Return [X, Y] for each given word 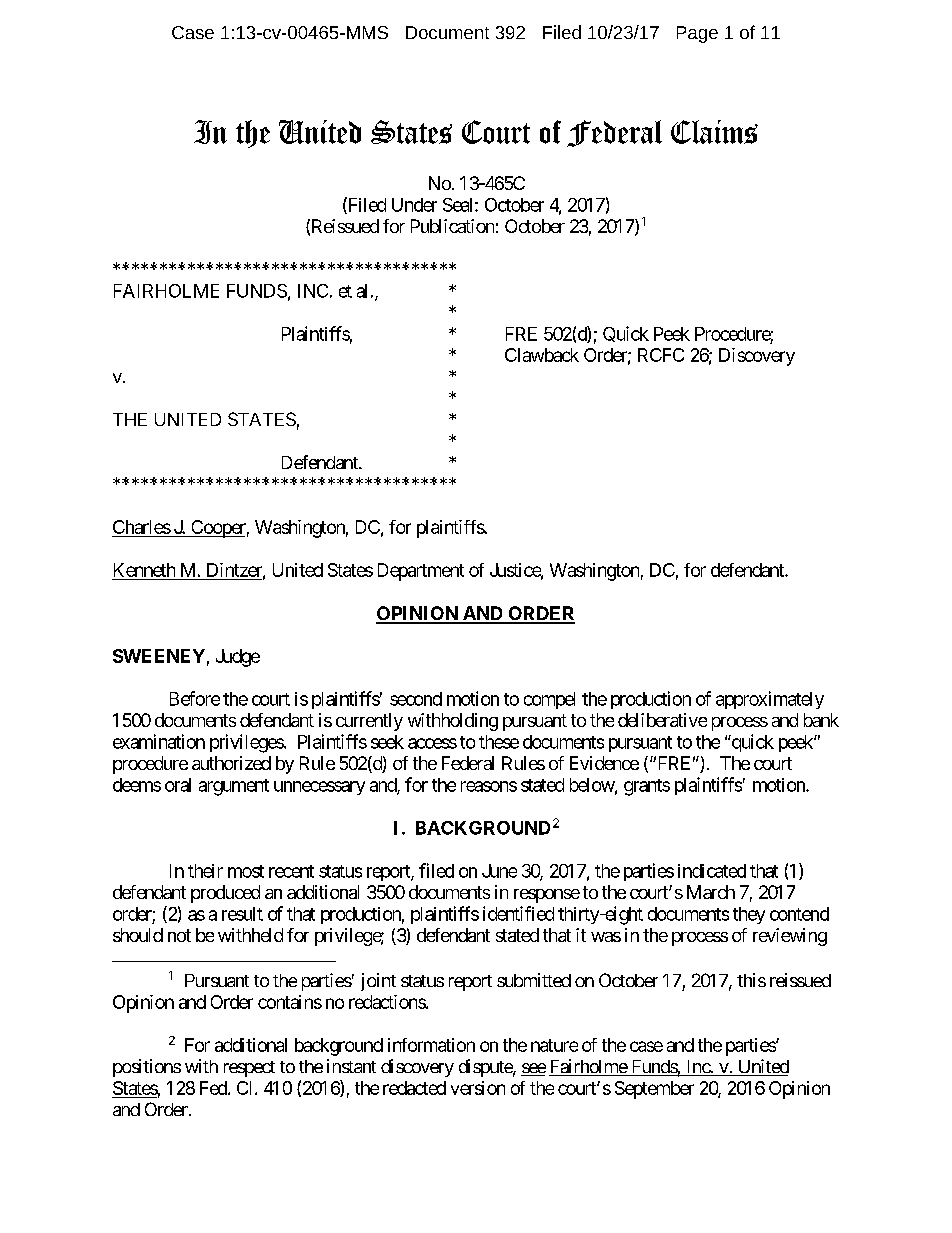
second [416, 699]
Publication [452, 226]
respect [249, 1069]
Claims [714, 132]
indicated [712, 871]
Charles [142, 527]
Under [414, 205]
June [499, 871]
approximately [770, 700]
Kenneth [144, 570]
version [478, 1088]
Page [697, 34]
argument [234, 787]
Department [421, 572]
